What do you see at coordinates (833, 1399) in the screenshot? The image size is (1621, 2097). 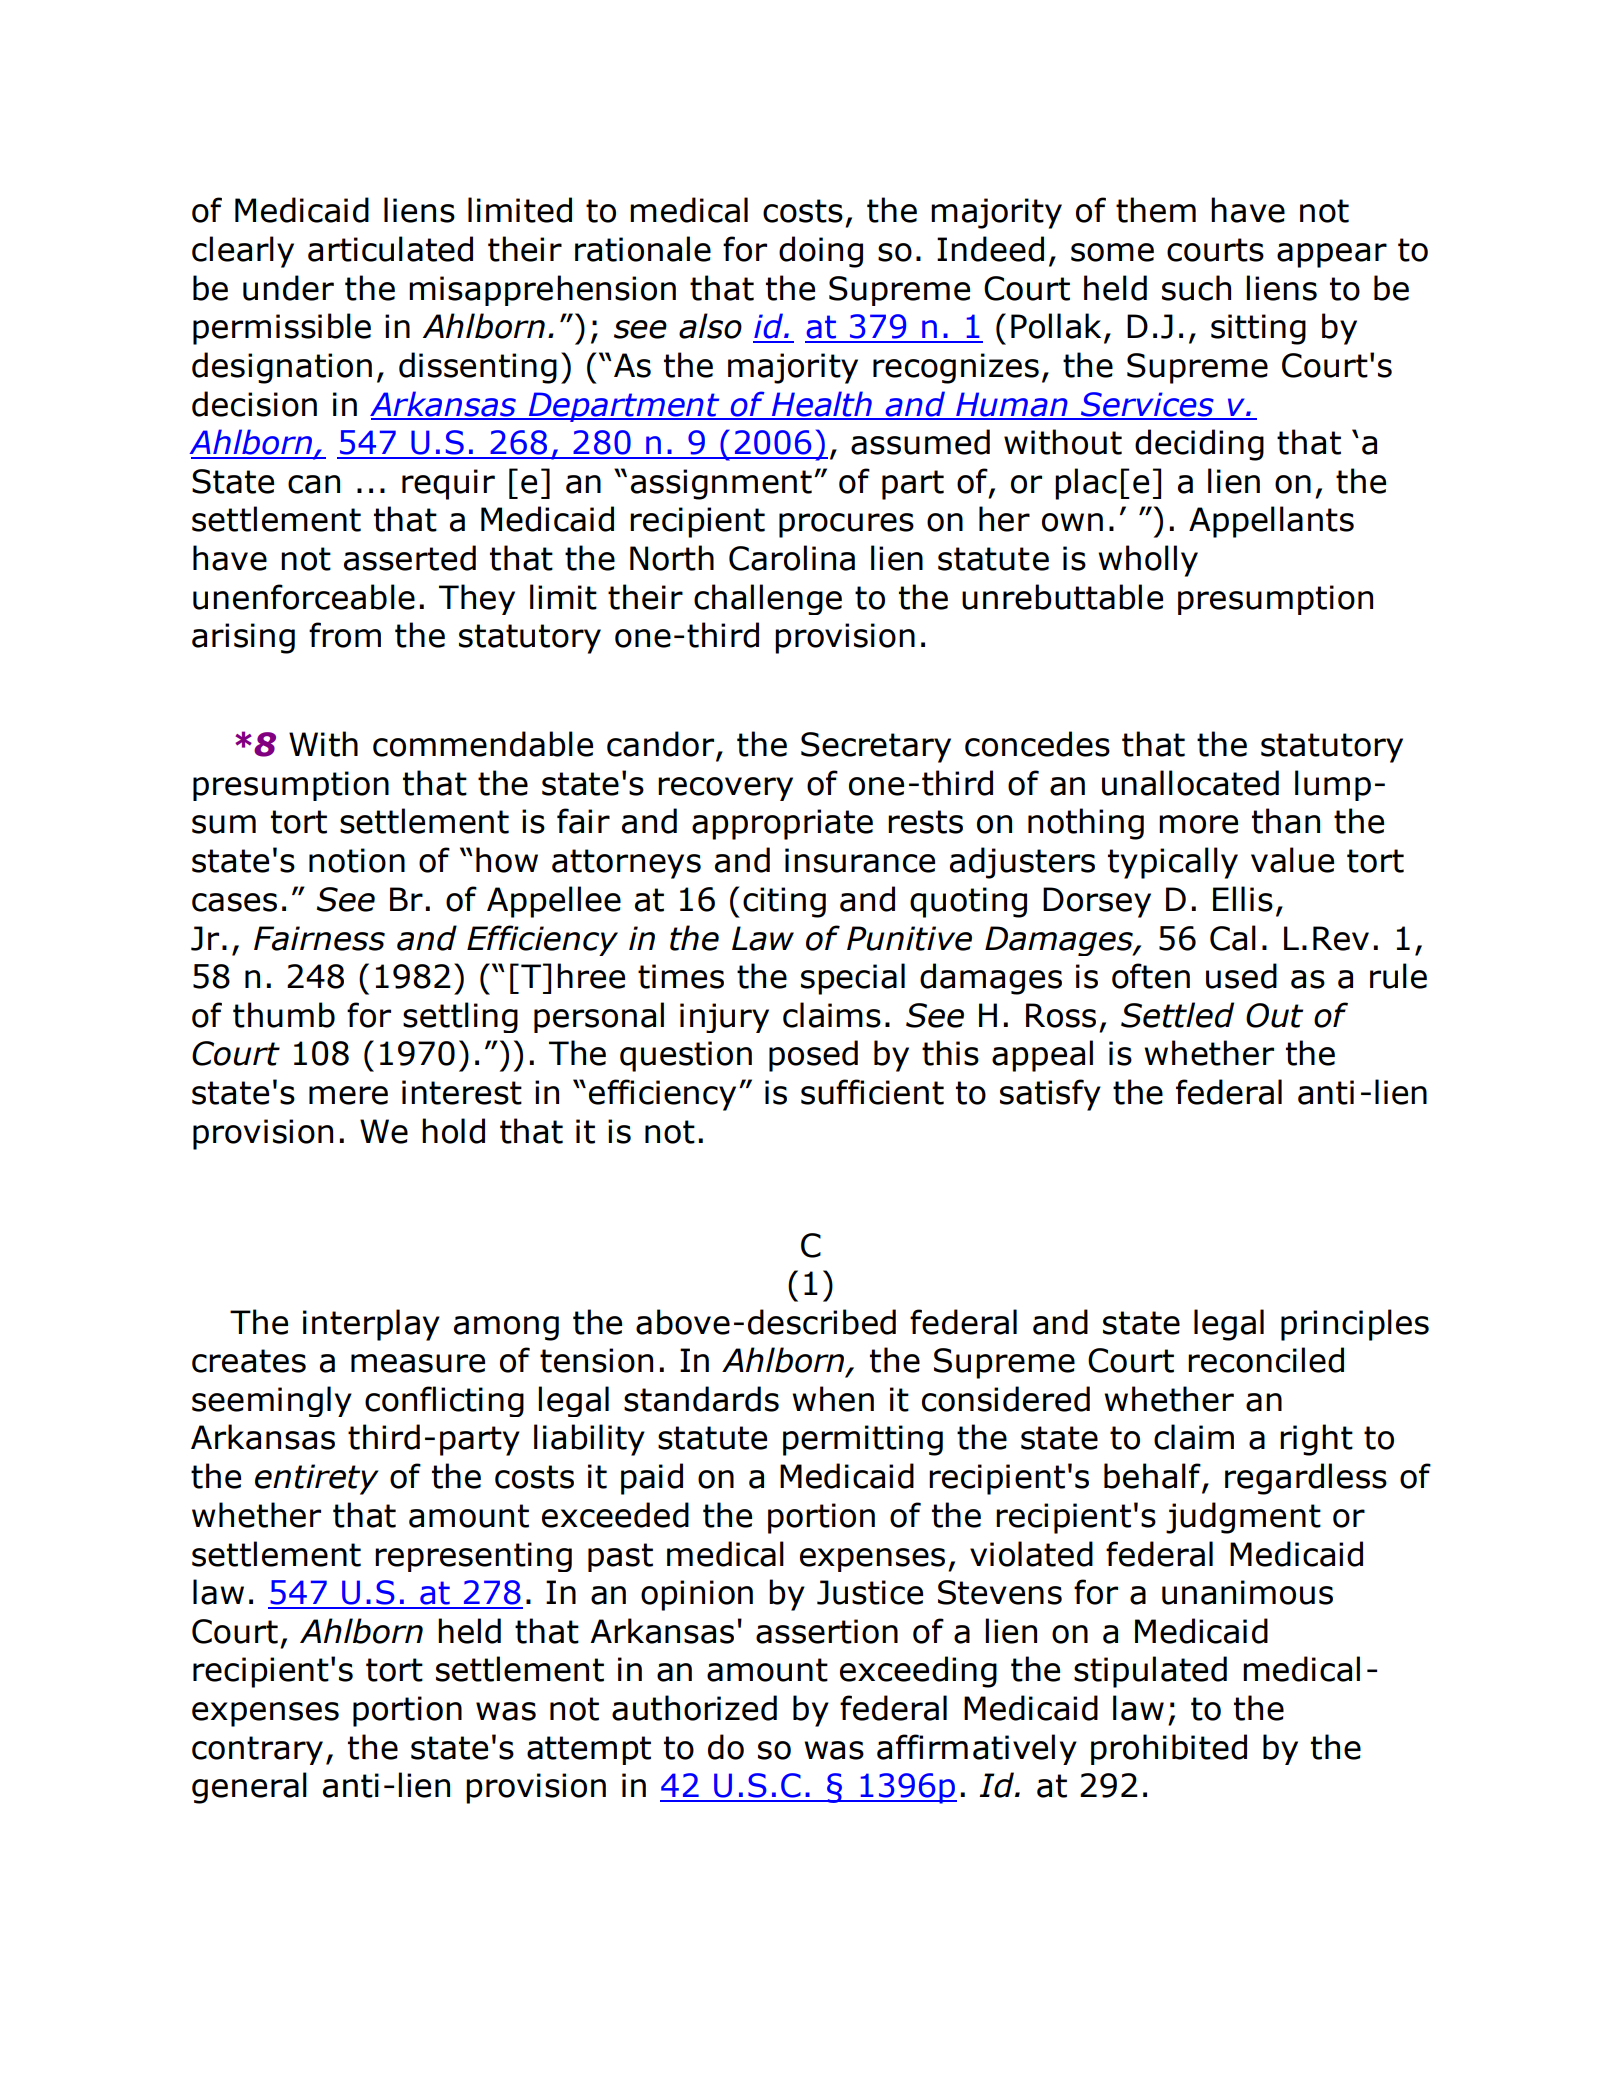 I see `when` at bounding box center [833, 1399].
